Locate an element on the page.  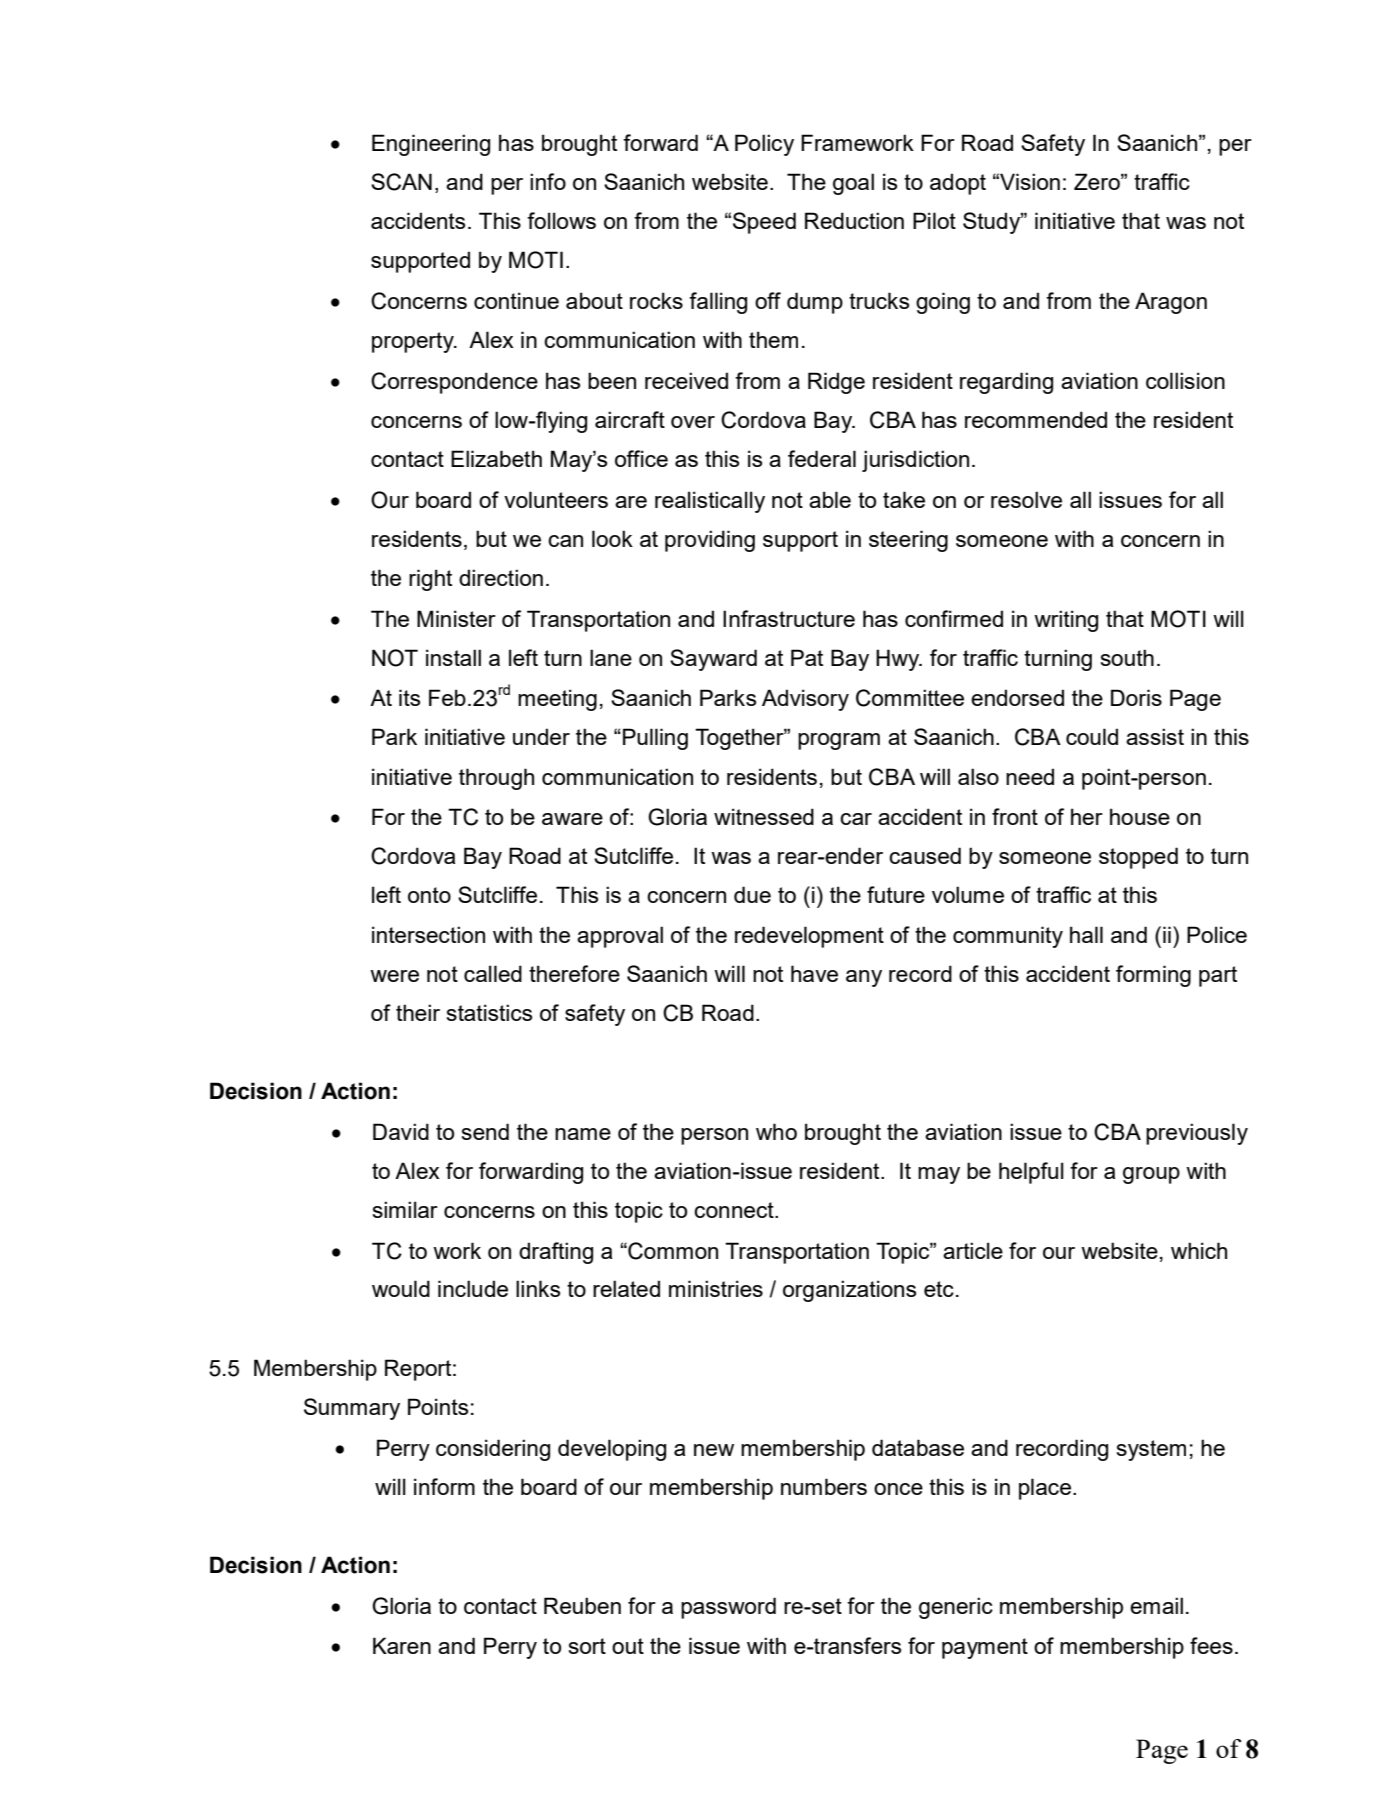
Karen is located at coordinates (402, 1645).
